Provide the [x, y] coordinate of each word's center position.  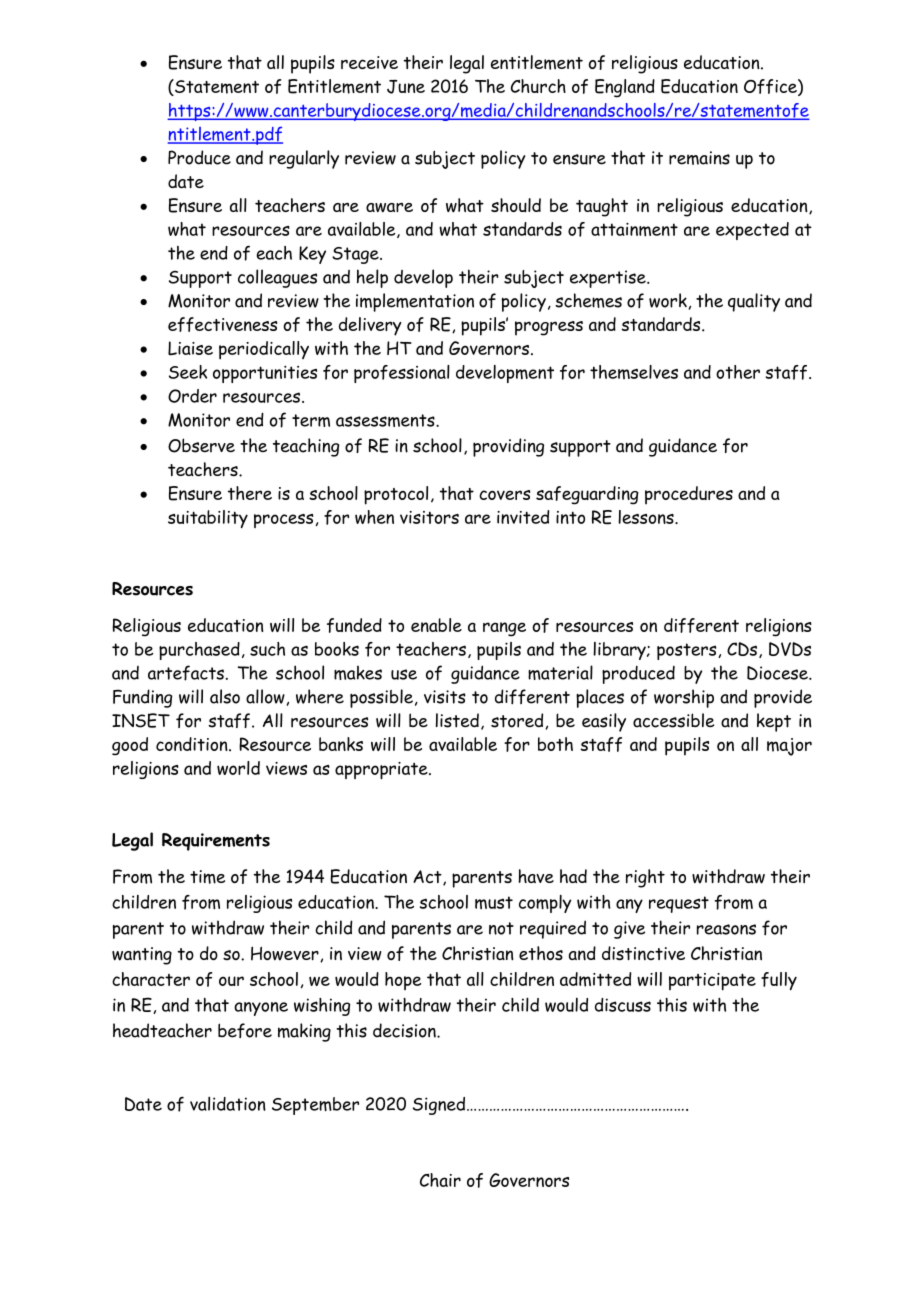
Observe [201, 445]
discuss [623, 1005]
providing [508, 447]
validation [228, 1103]
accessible [673, 720]
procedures [689, 495]
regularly [304, 159]
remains [699, 158]
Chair [440, 1180]
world [238, 768]
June [406, 87]
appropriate [382, 770]
